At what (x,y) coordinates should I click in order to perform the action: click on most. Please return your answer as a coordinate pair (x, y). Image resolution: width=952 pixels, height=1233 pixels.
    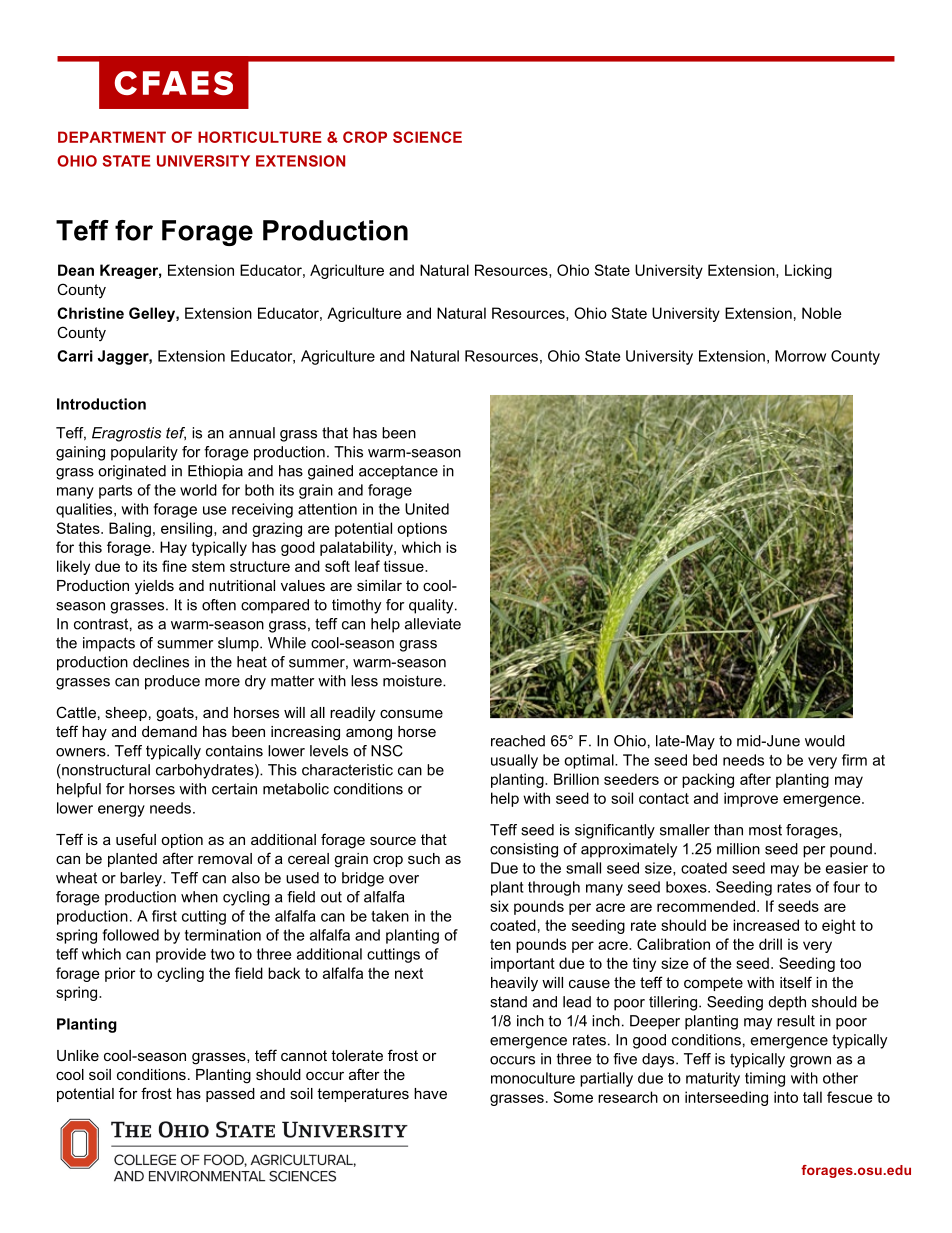
    Looking at the image, I should click on (765, 830).
